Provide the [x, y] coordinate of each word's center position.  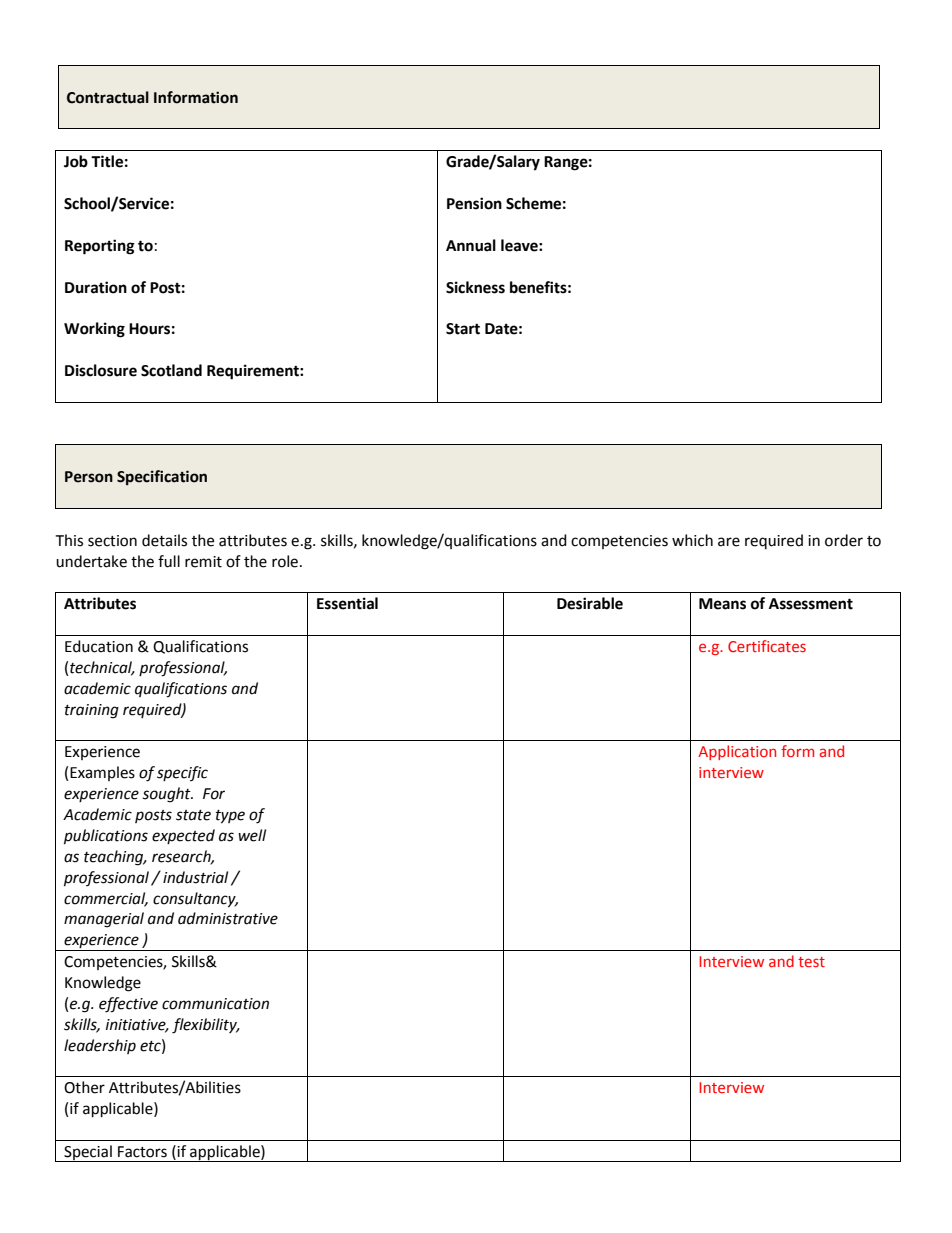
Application [737, 752]
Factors [142, 1152]
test [811, 962]
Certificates [767, 646]
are [729, 542]
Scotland [171, 370]
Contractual [108, 97]
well [252, 835]
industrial [195, 877]
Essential [347, 603]
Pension [474, 203]
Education [99, 646]
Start [463, 329]
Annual [471, 245]
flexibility [205, 1026]
